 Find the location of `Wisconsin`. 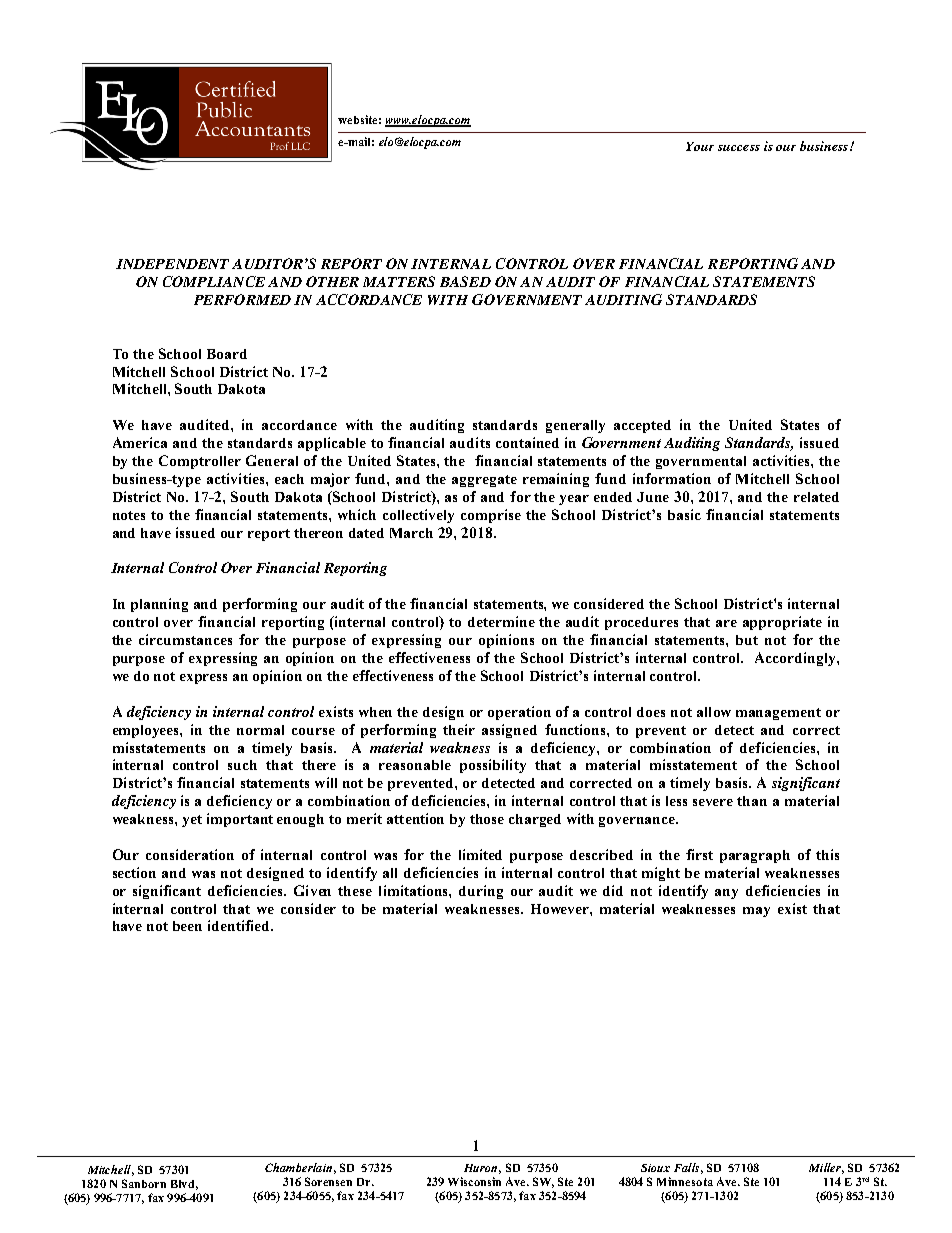

Wisconsin is located at coordinates (474, 1181).
